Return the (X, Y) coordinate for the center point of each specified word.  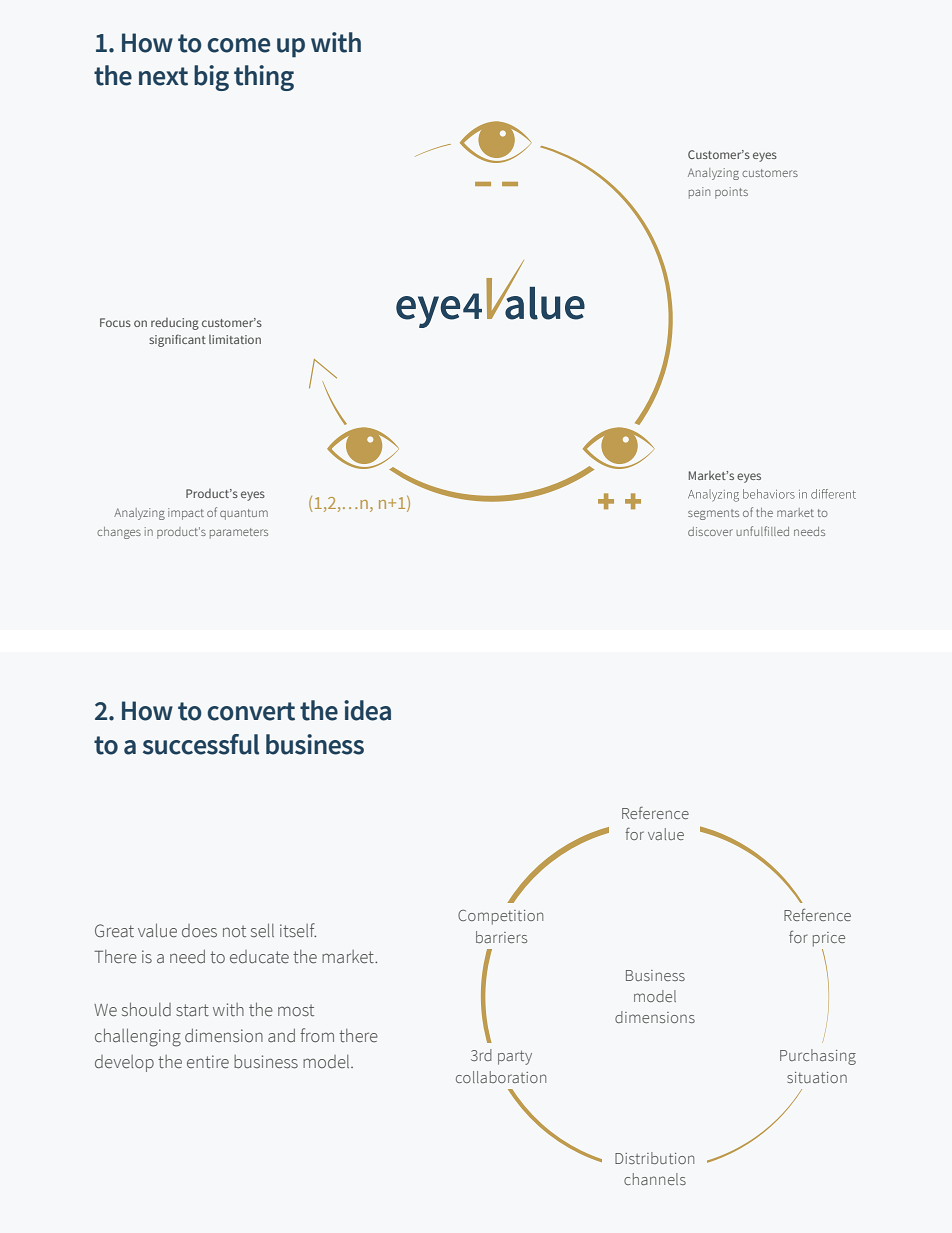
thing (264, 78)
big (211, 78)
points (731, 193)
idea (367, 710)
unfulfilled (762, 531)
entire (208, 1062)
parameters (239, 533)
